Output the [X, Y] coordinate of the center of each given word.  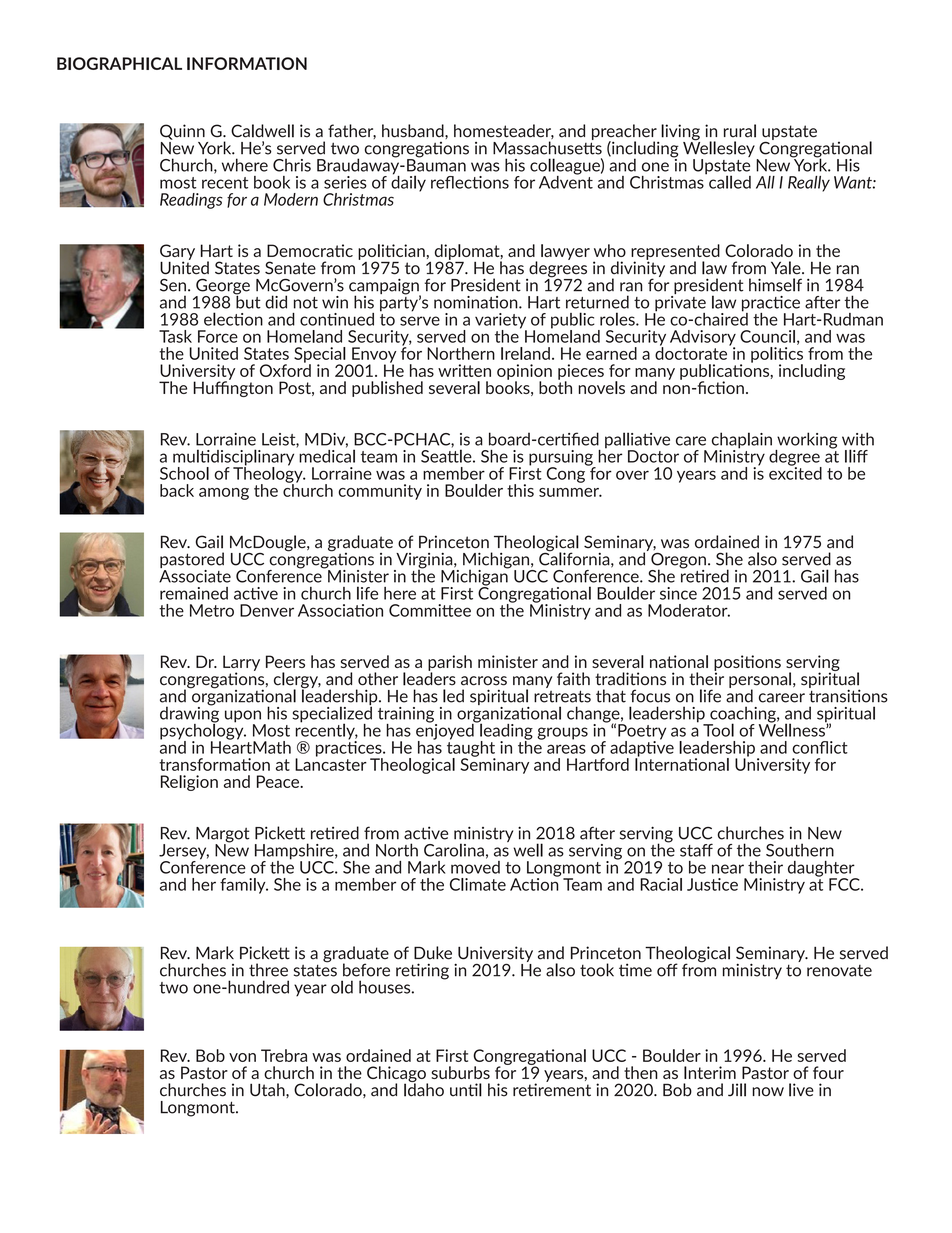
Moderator [689, 610]
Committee [430, 610]
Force [218, 336]
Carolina [454, 850]
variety [501, 322]
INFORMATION [247, 63]
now [768, 1092]
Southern [800, 850]
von [242, 1057]
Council [767, 336]
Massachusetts [547, 147]
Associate [195, 575]
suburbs [460, 1072]
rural [740, 131]
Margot [223, 836]
